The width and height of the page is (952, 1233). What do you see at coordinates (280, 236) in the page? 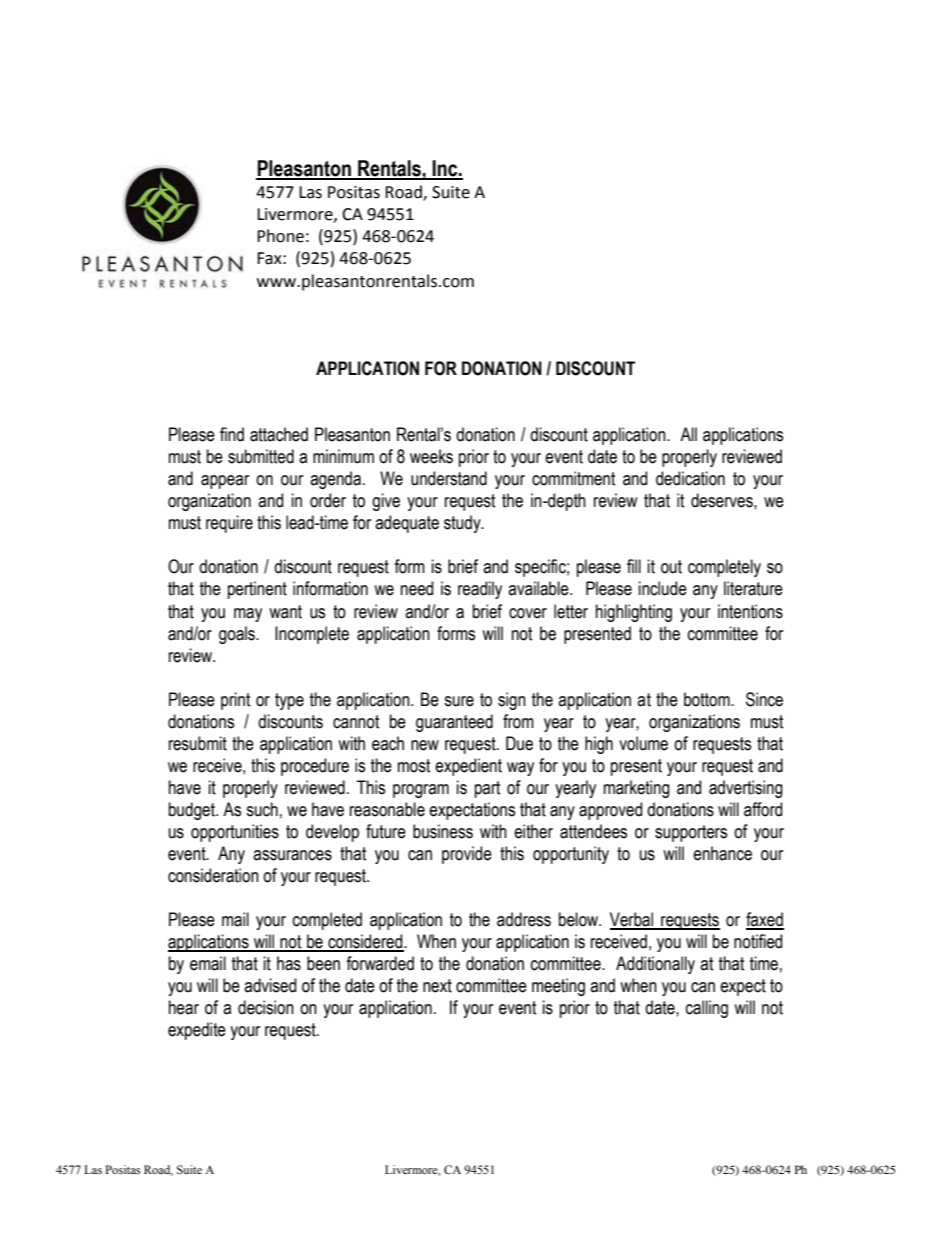
I see `Phone` at bounding box center [280, 236].
